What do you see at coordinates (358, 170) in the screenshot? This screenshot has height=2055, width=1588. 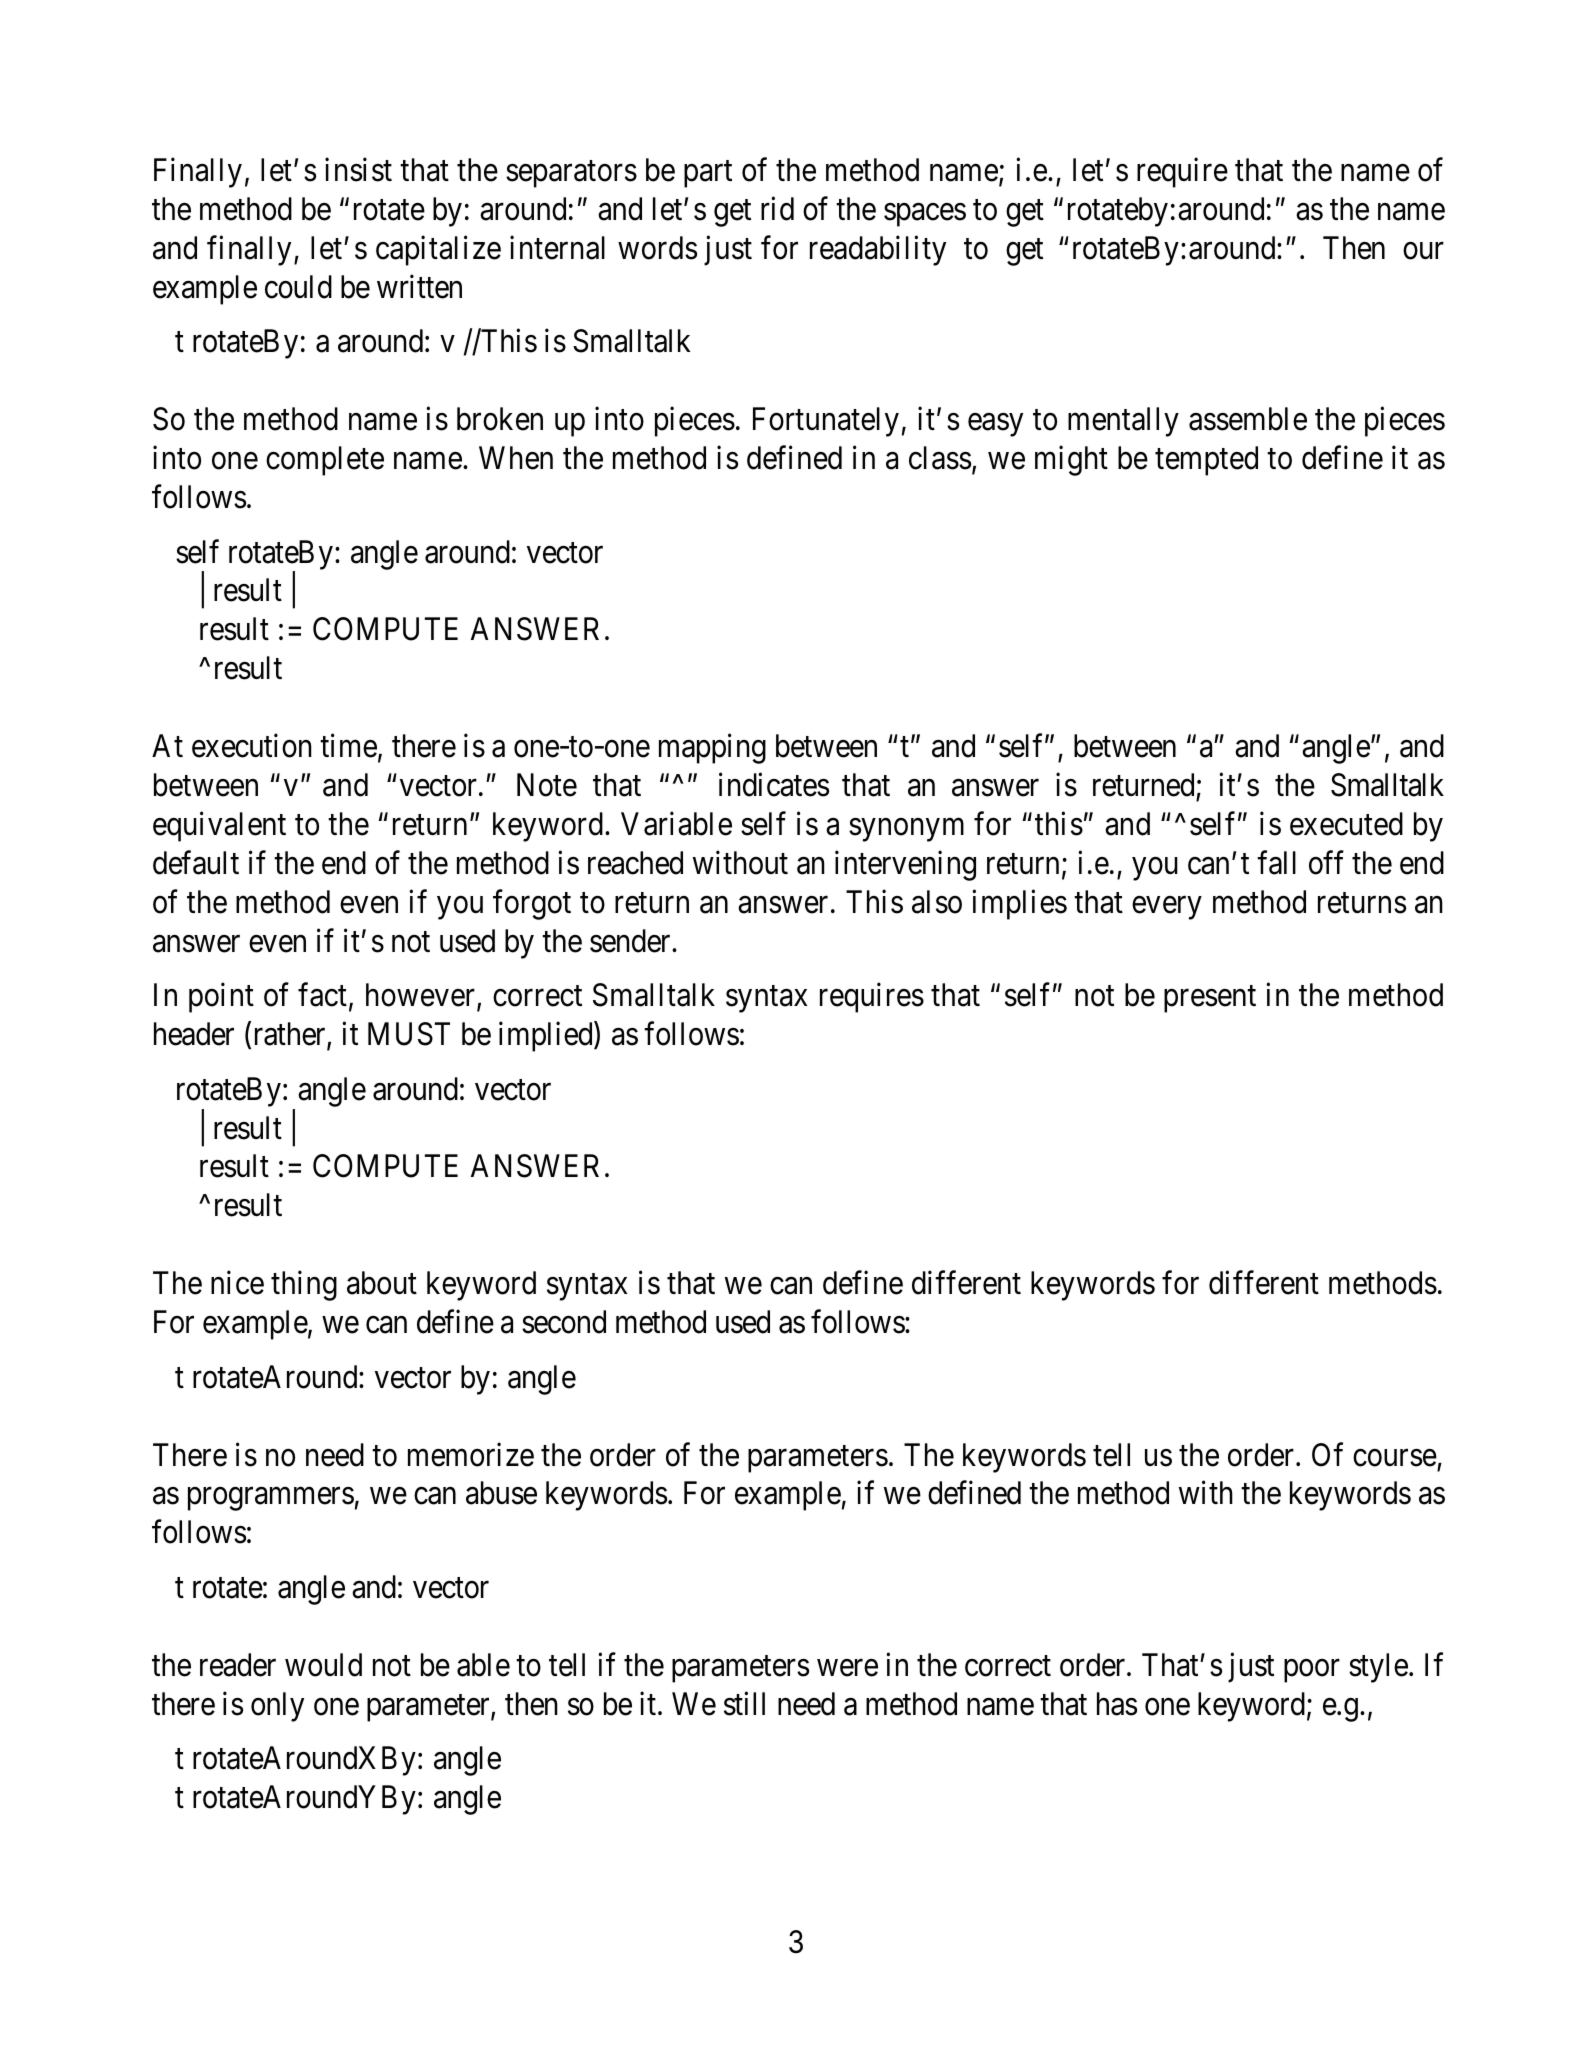 I see `insist` at bounding box center [358, 170].
